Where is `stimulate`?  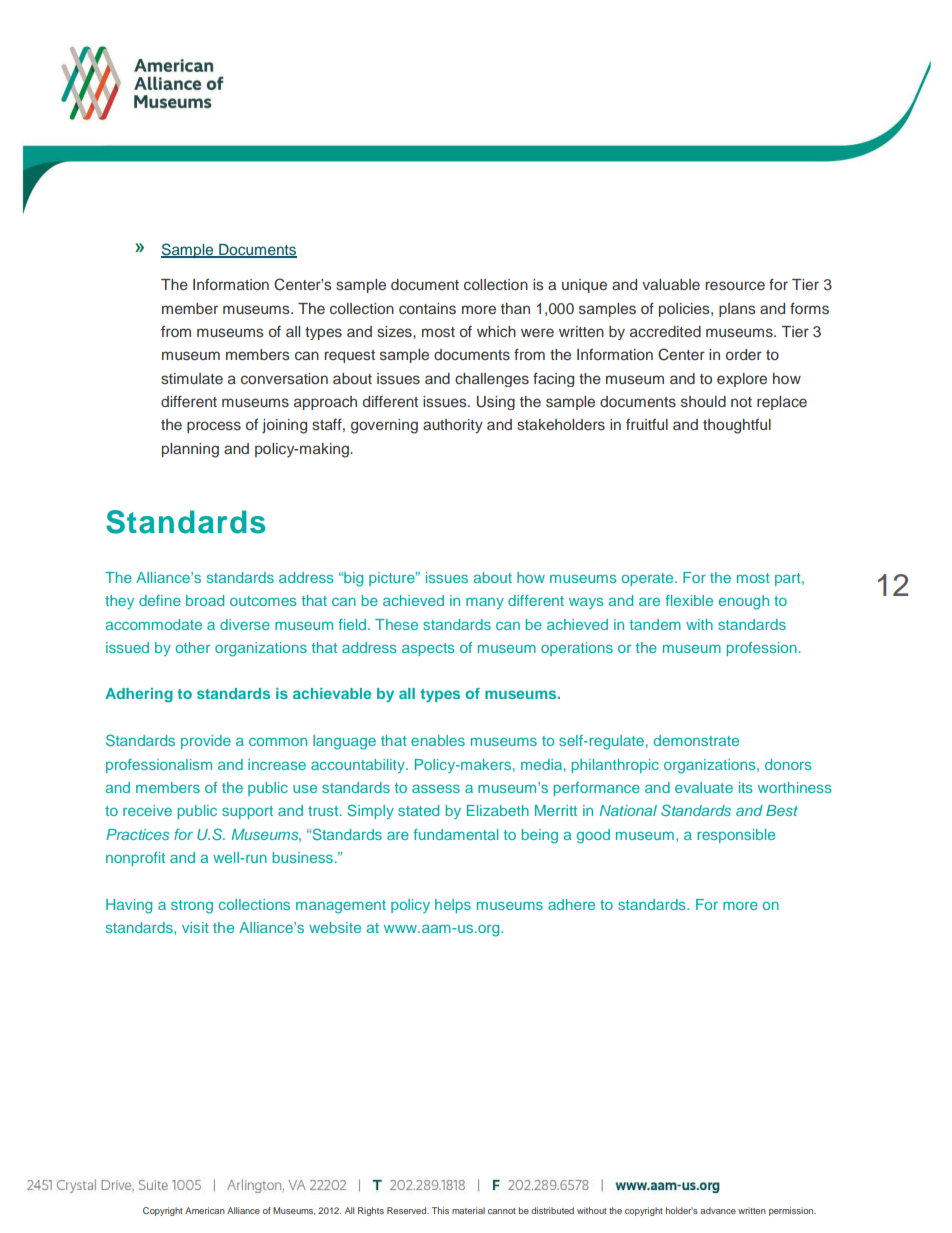 stimulate is located at coordinates (192, 378).
